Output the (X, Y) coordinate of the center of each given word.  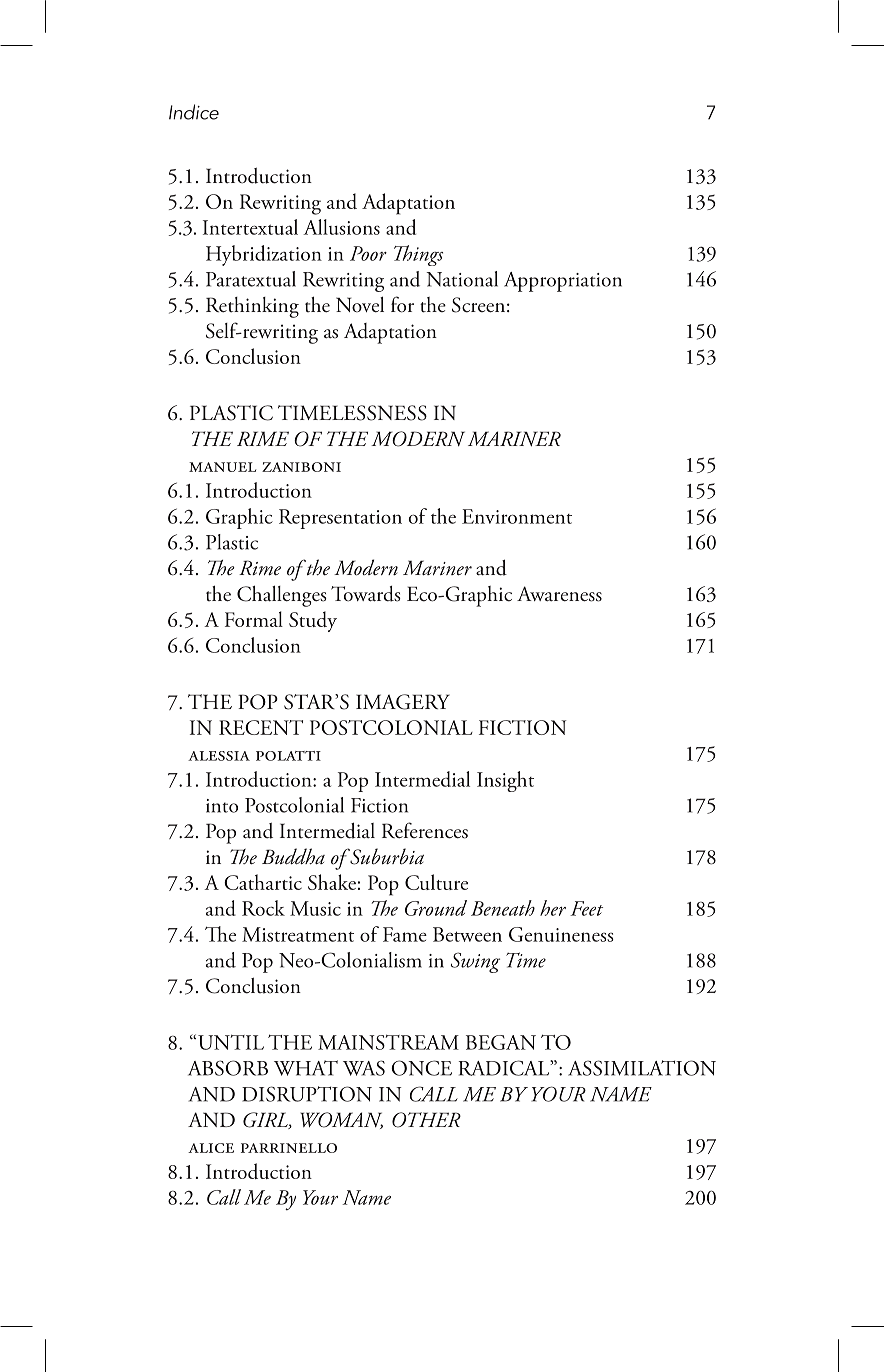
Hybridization (264, 255)
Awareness (559, 594)
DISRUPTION (307, 1094)
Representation (340, 519)
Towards (366, 594)
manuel (222, 467)
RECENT (261, 727)
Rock (263, 908)
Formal (254, 619)
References (425, 830)
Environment (517, 516)
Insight (505, 781)
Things (418, 255)
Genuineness (561, 934)
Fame (405, 934)
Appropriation (563, 282)
